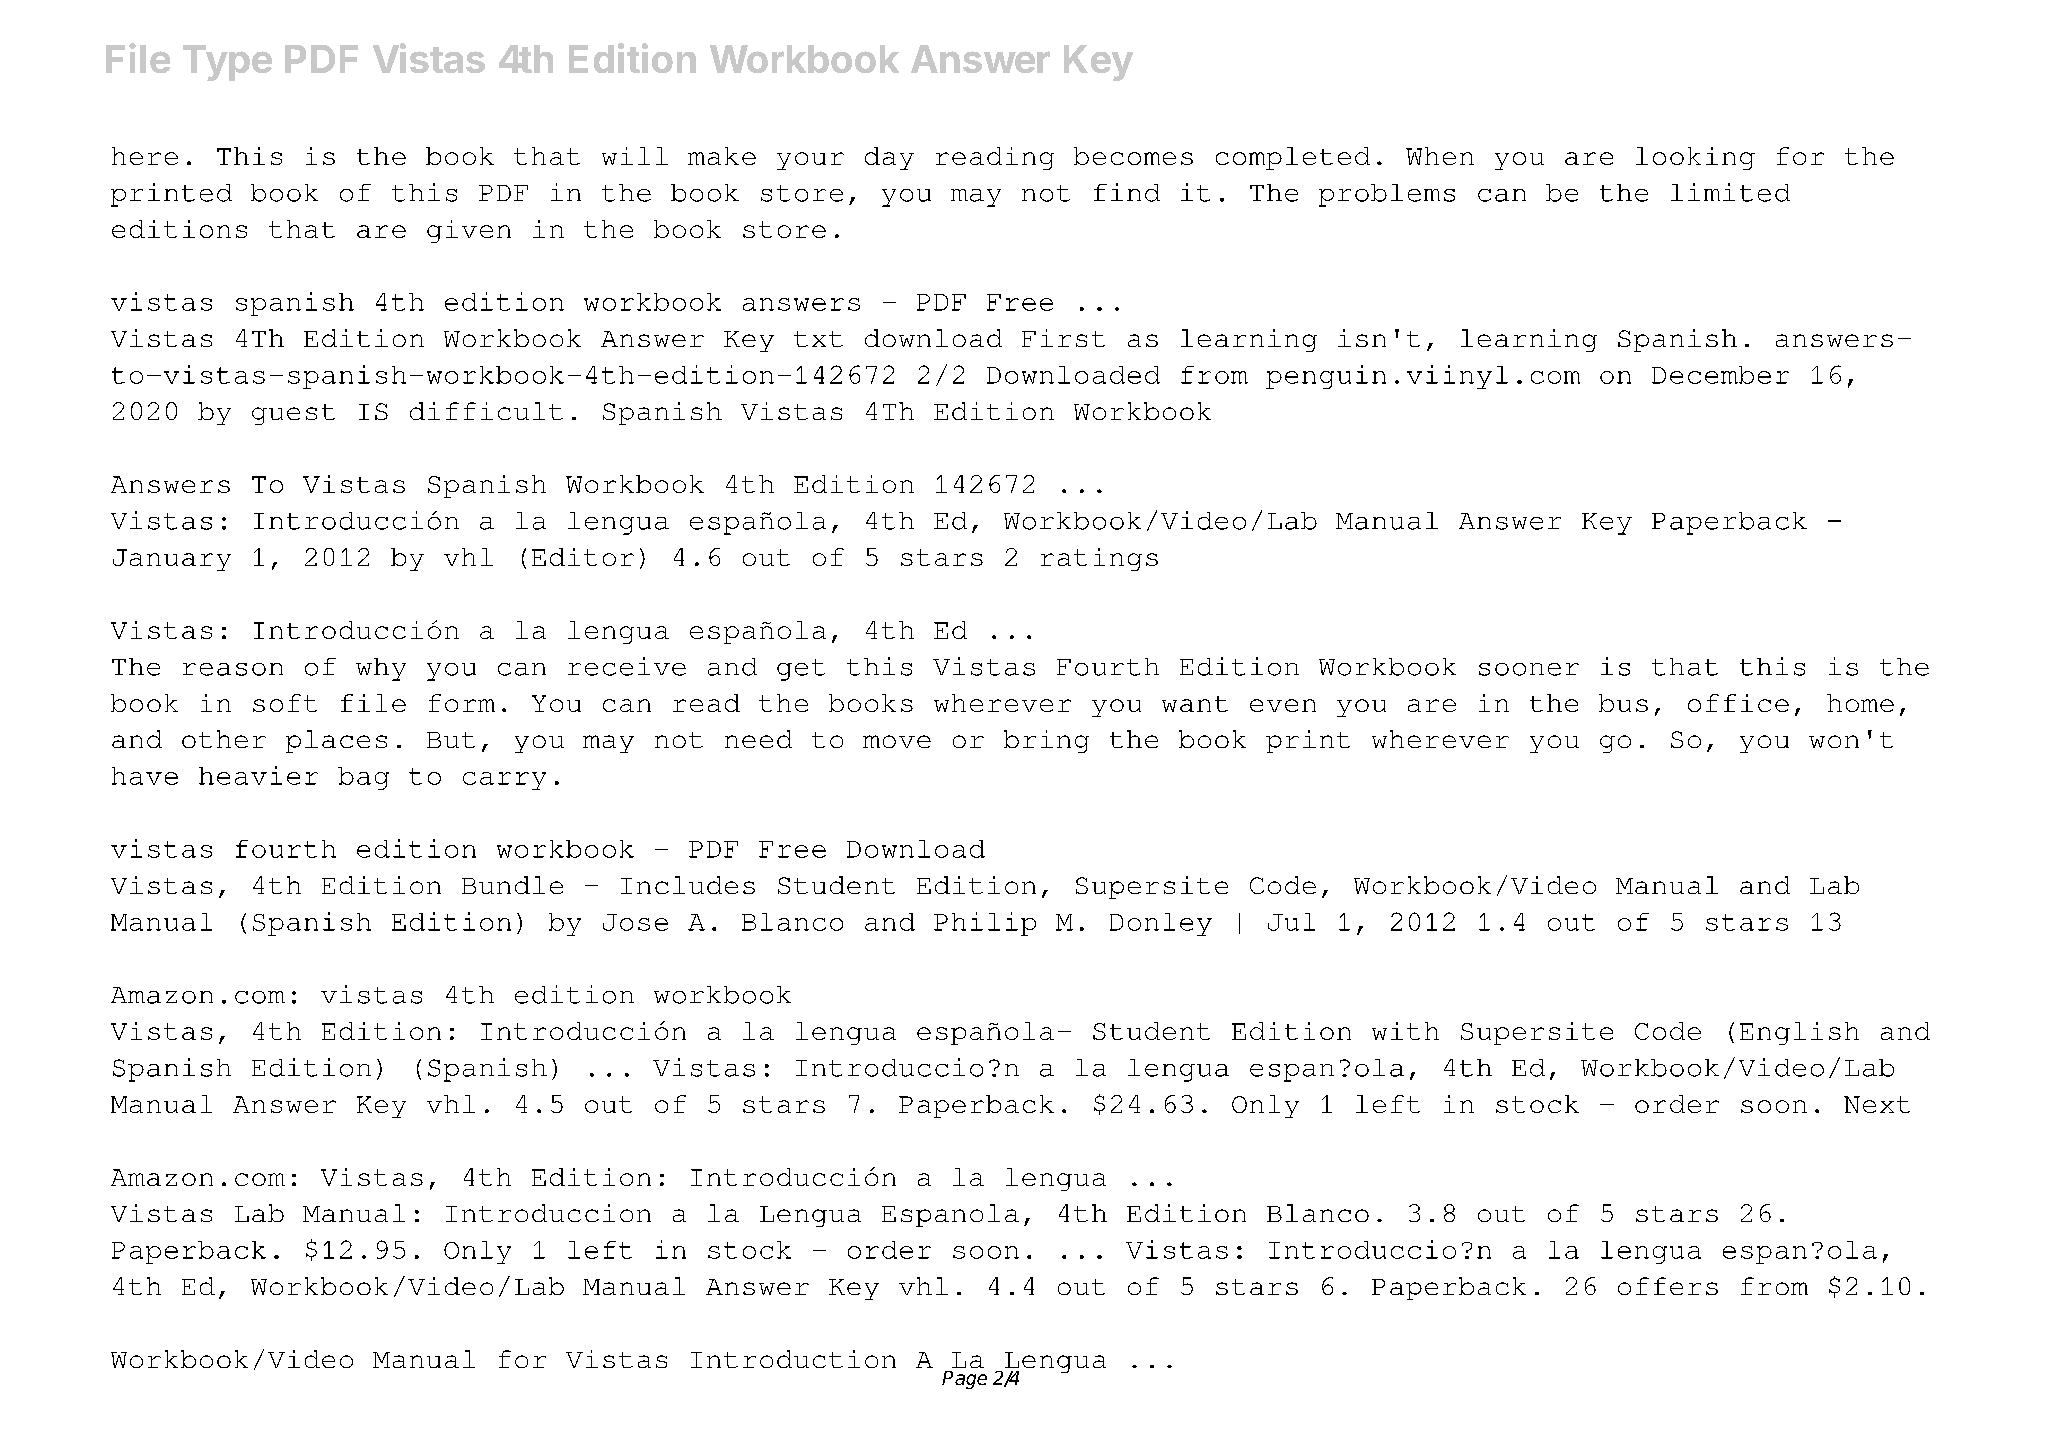 The image size is (2047, 1447). I want to click on Introduction, so click(793, 1359).
